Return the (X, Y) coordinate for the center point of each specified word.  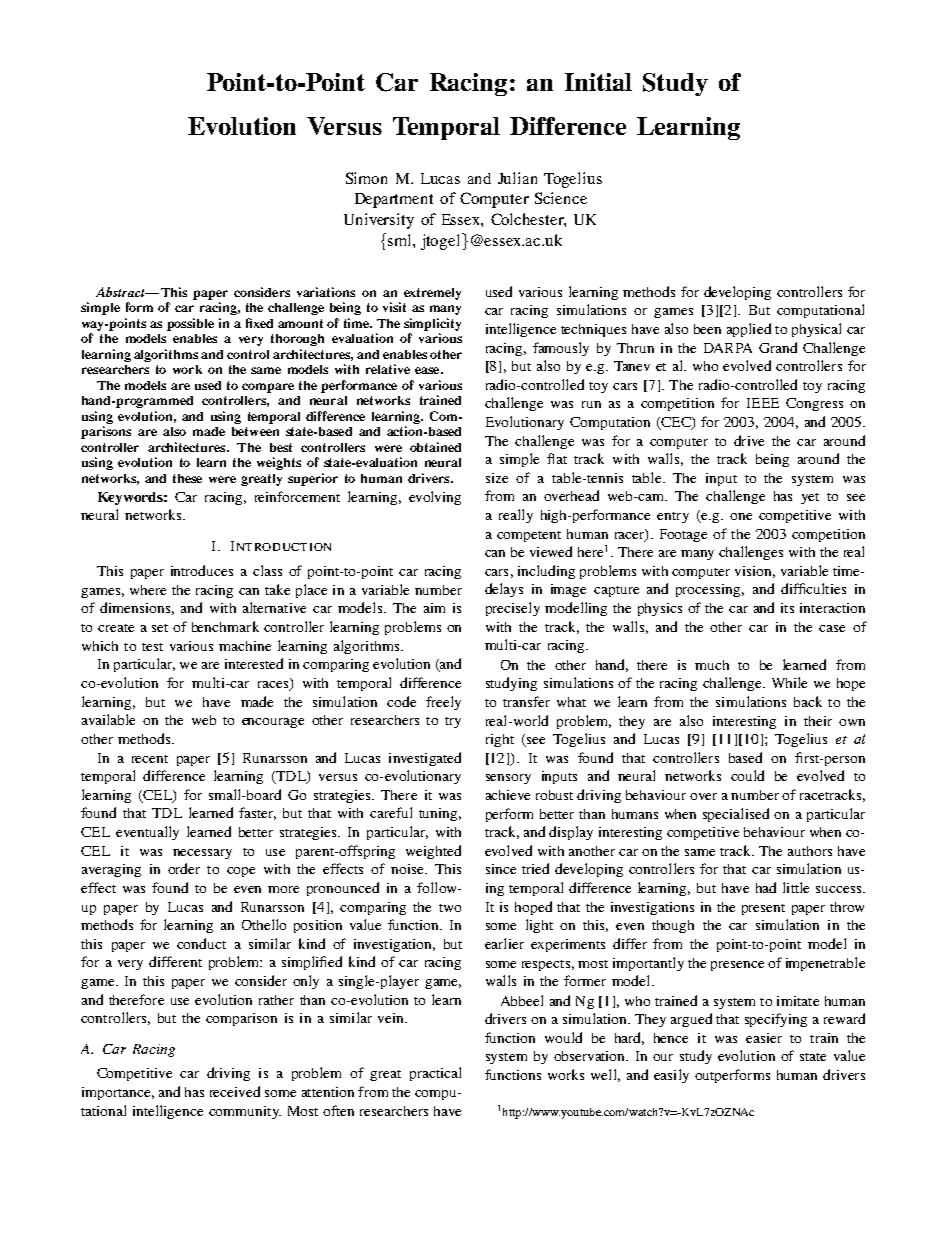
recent (150, 759)
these (187, 478)
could (747, 775)
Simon (366, 178)
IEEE (763, 403)
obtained (435, 447)
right (500, 740)
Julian (517, 178)
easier (764, 1038)
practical (435, 1074)
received (235, 1091)
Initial (598, 82)
